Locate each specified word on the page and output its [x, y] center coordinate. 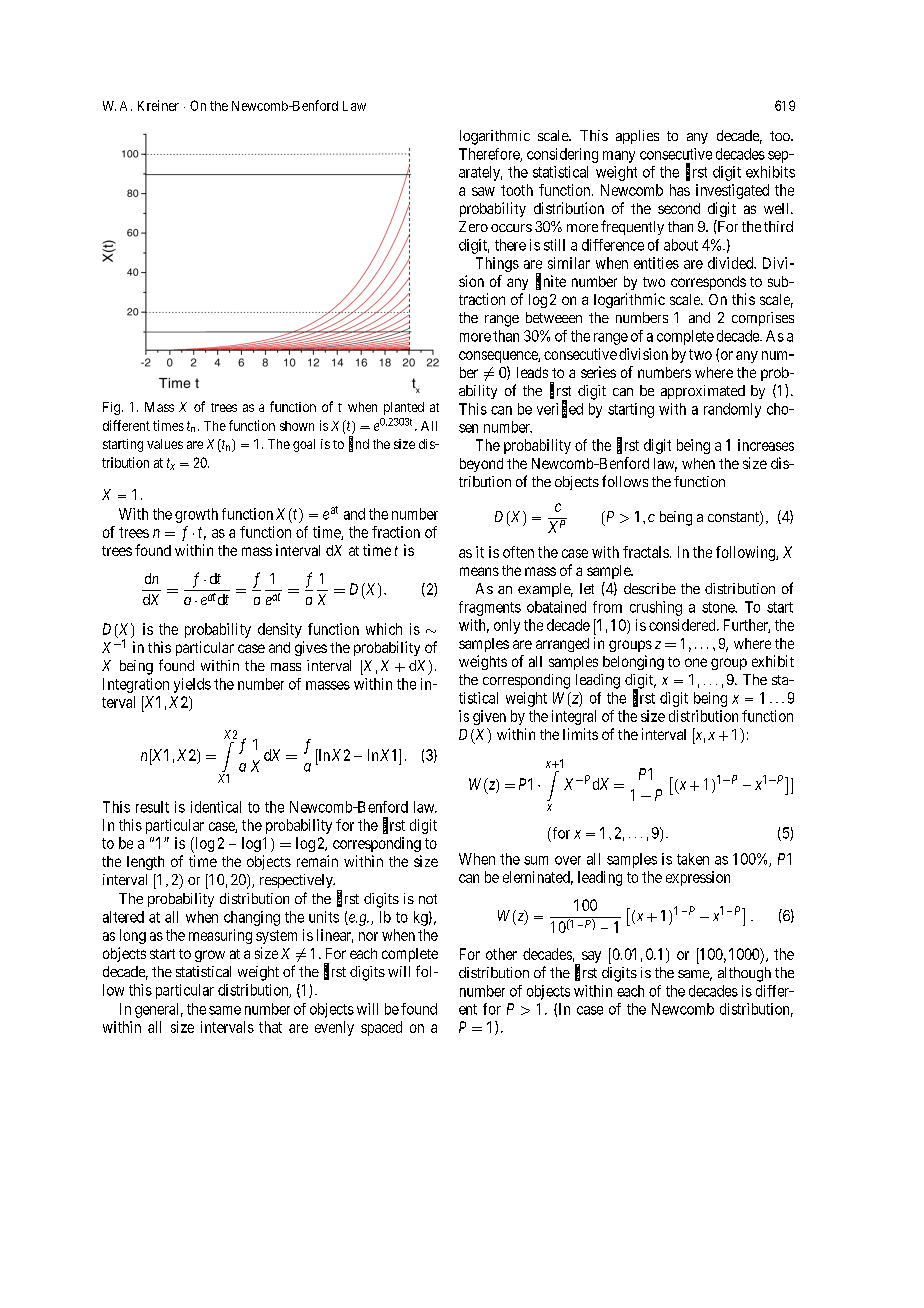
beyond [481, 465]
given [489, 717]
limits [580, 734]
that [270, 1027]
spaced [381, 1028]
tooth [517, 190]
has [680, 190]
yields [192, 685]
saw [483, 191]
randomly [732, 410]
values [165, 444]
